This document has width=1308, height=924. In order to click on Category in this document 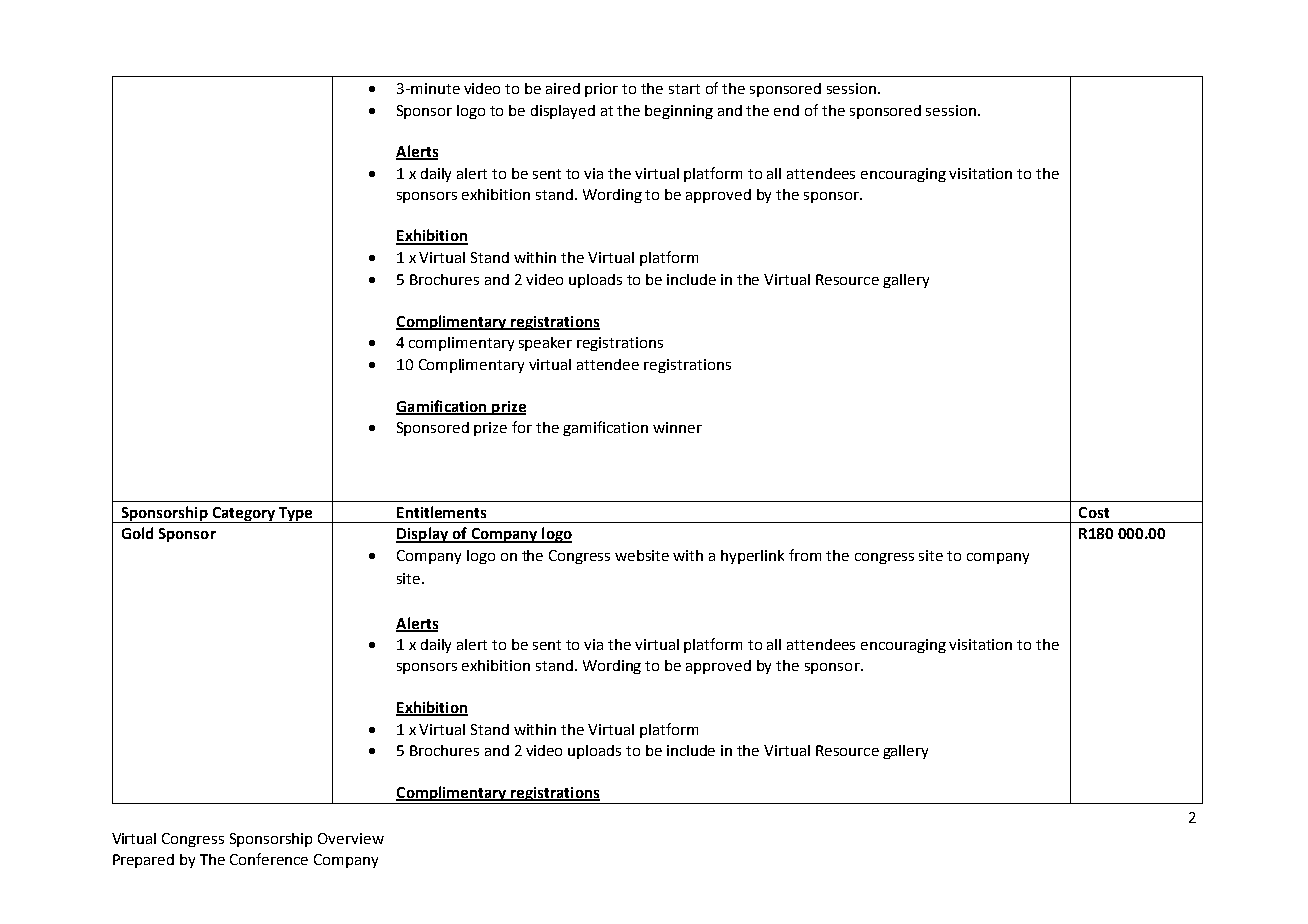, I will do `click(243, 515)`.
